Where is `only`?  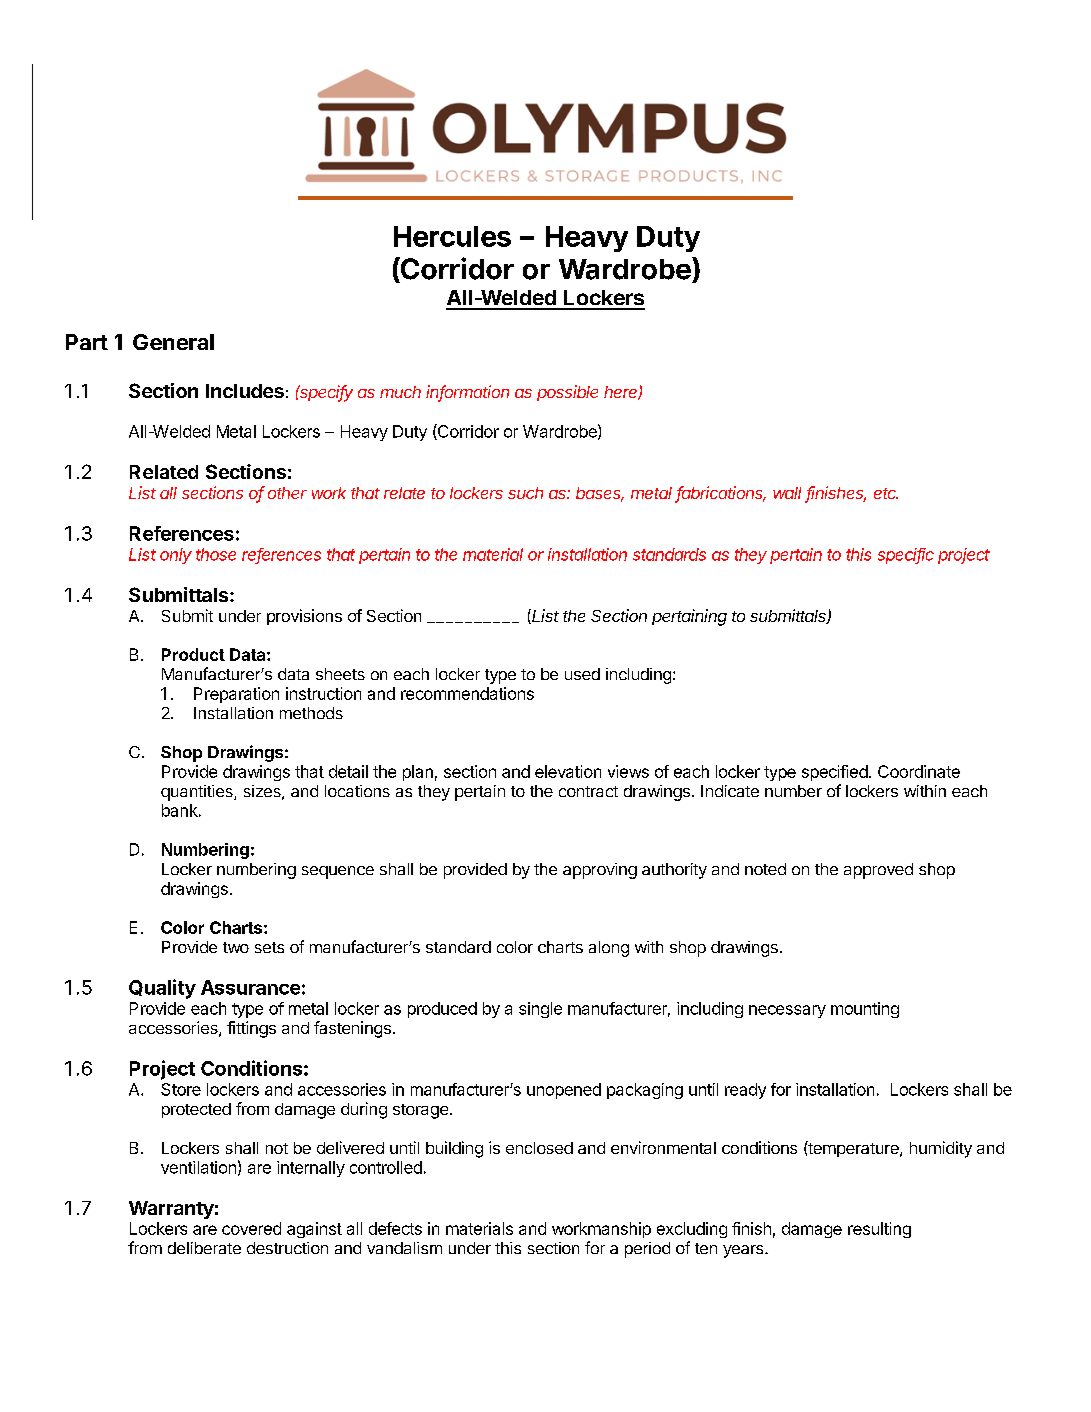 only is located at coordinates (176, 556).
